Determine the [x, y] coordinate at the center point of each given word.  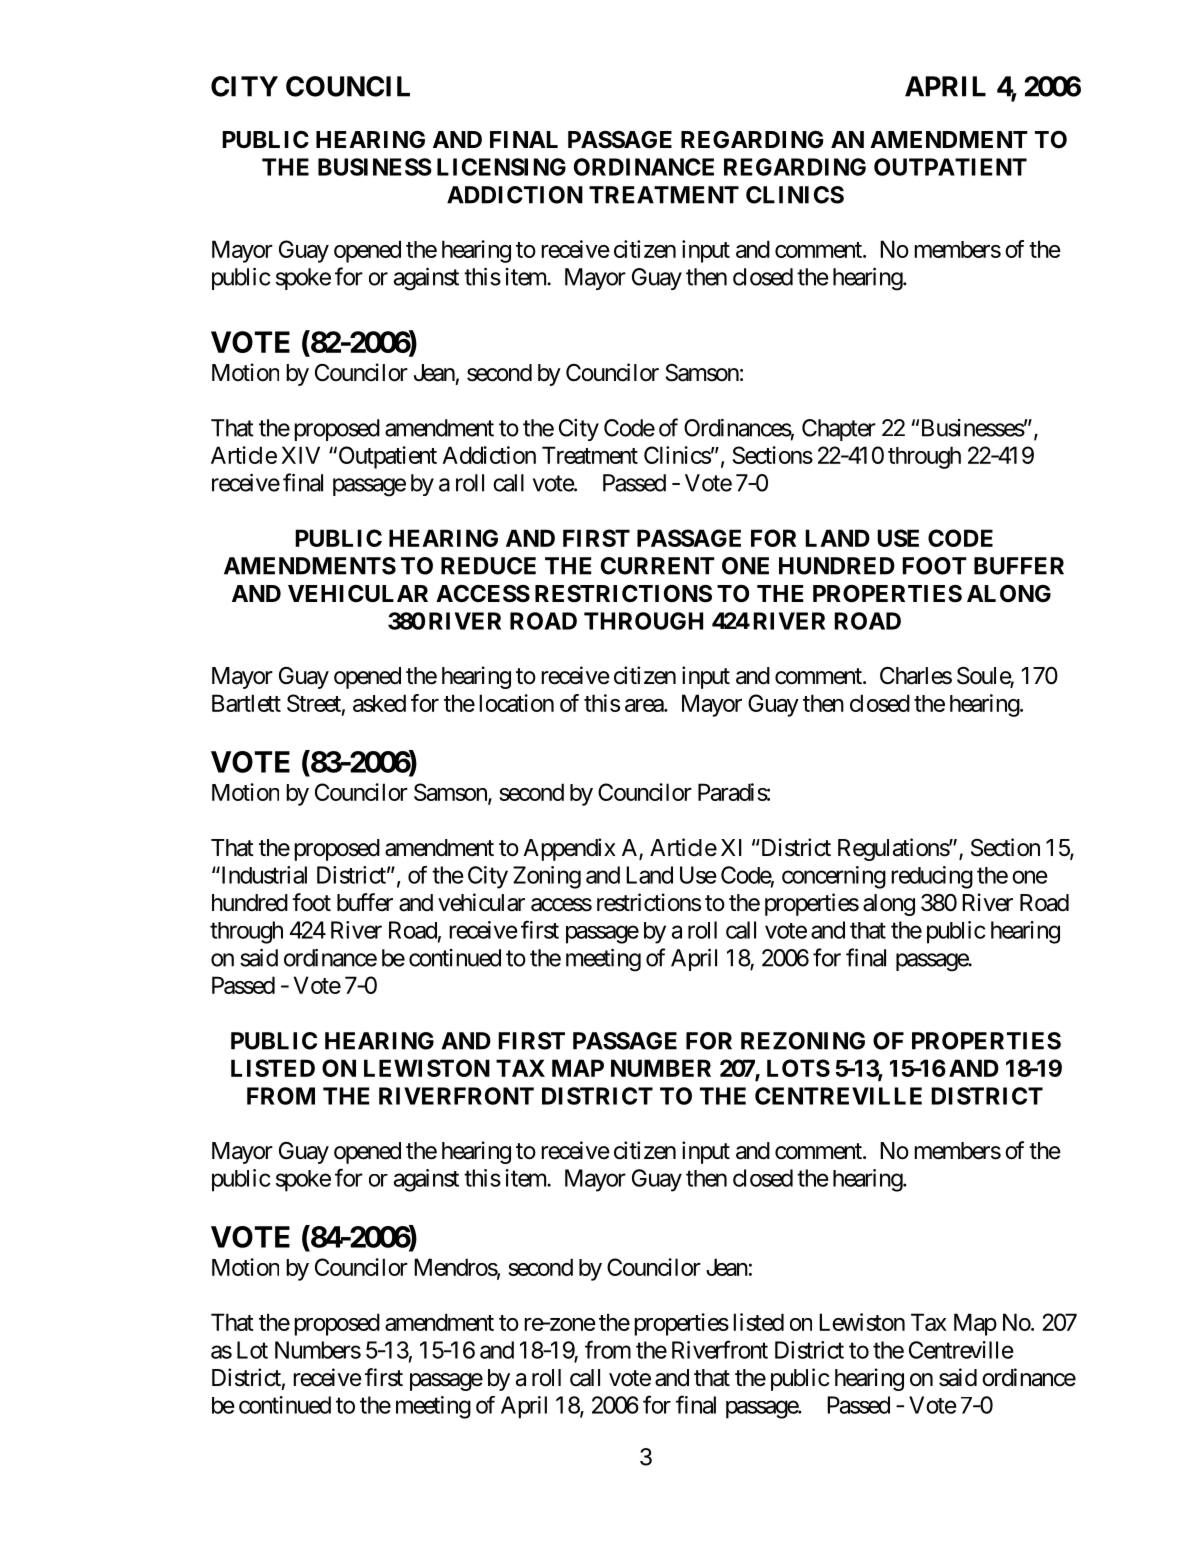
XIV [300, 455]
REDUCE [488, 566]
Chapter [839, 430]
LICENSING [501, 167]
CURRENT [658, 566]
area [645, 705]
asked [379, 703]
